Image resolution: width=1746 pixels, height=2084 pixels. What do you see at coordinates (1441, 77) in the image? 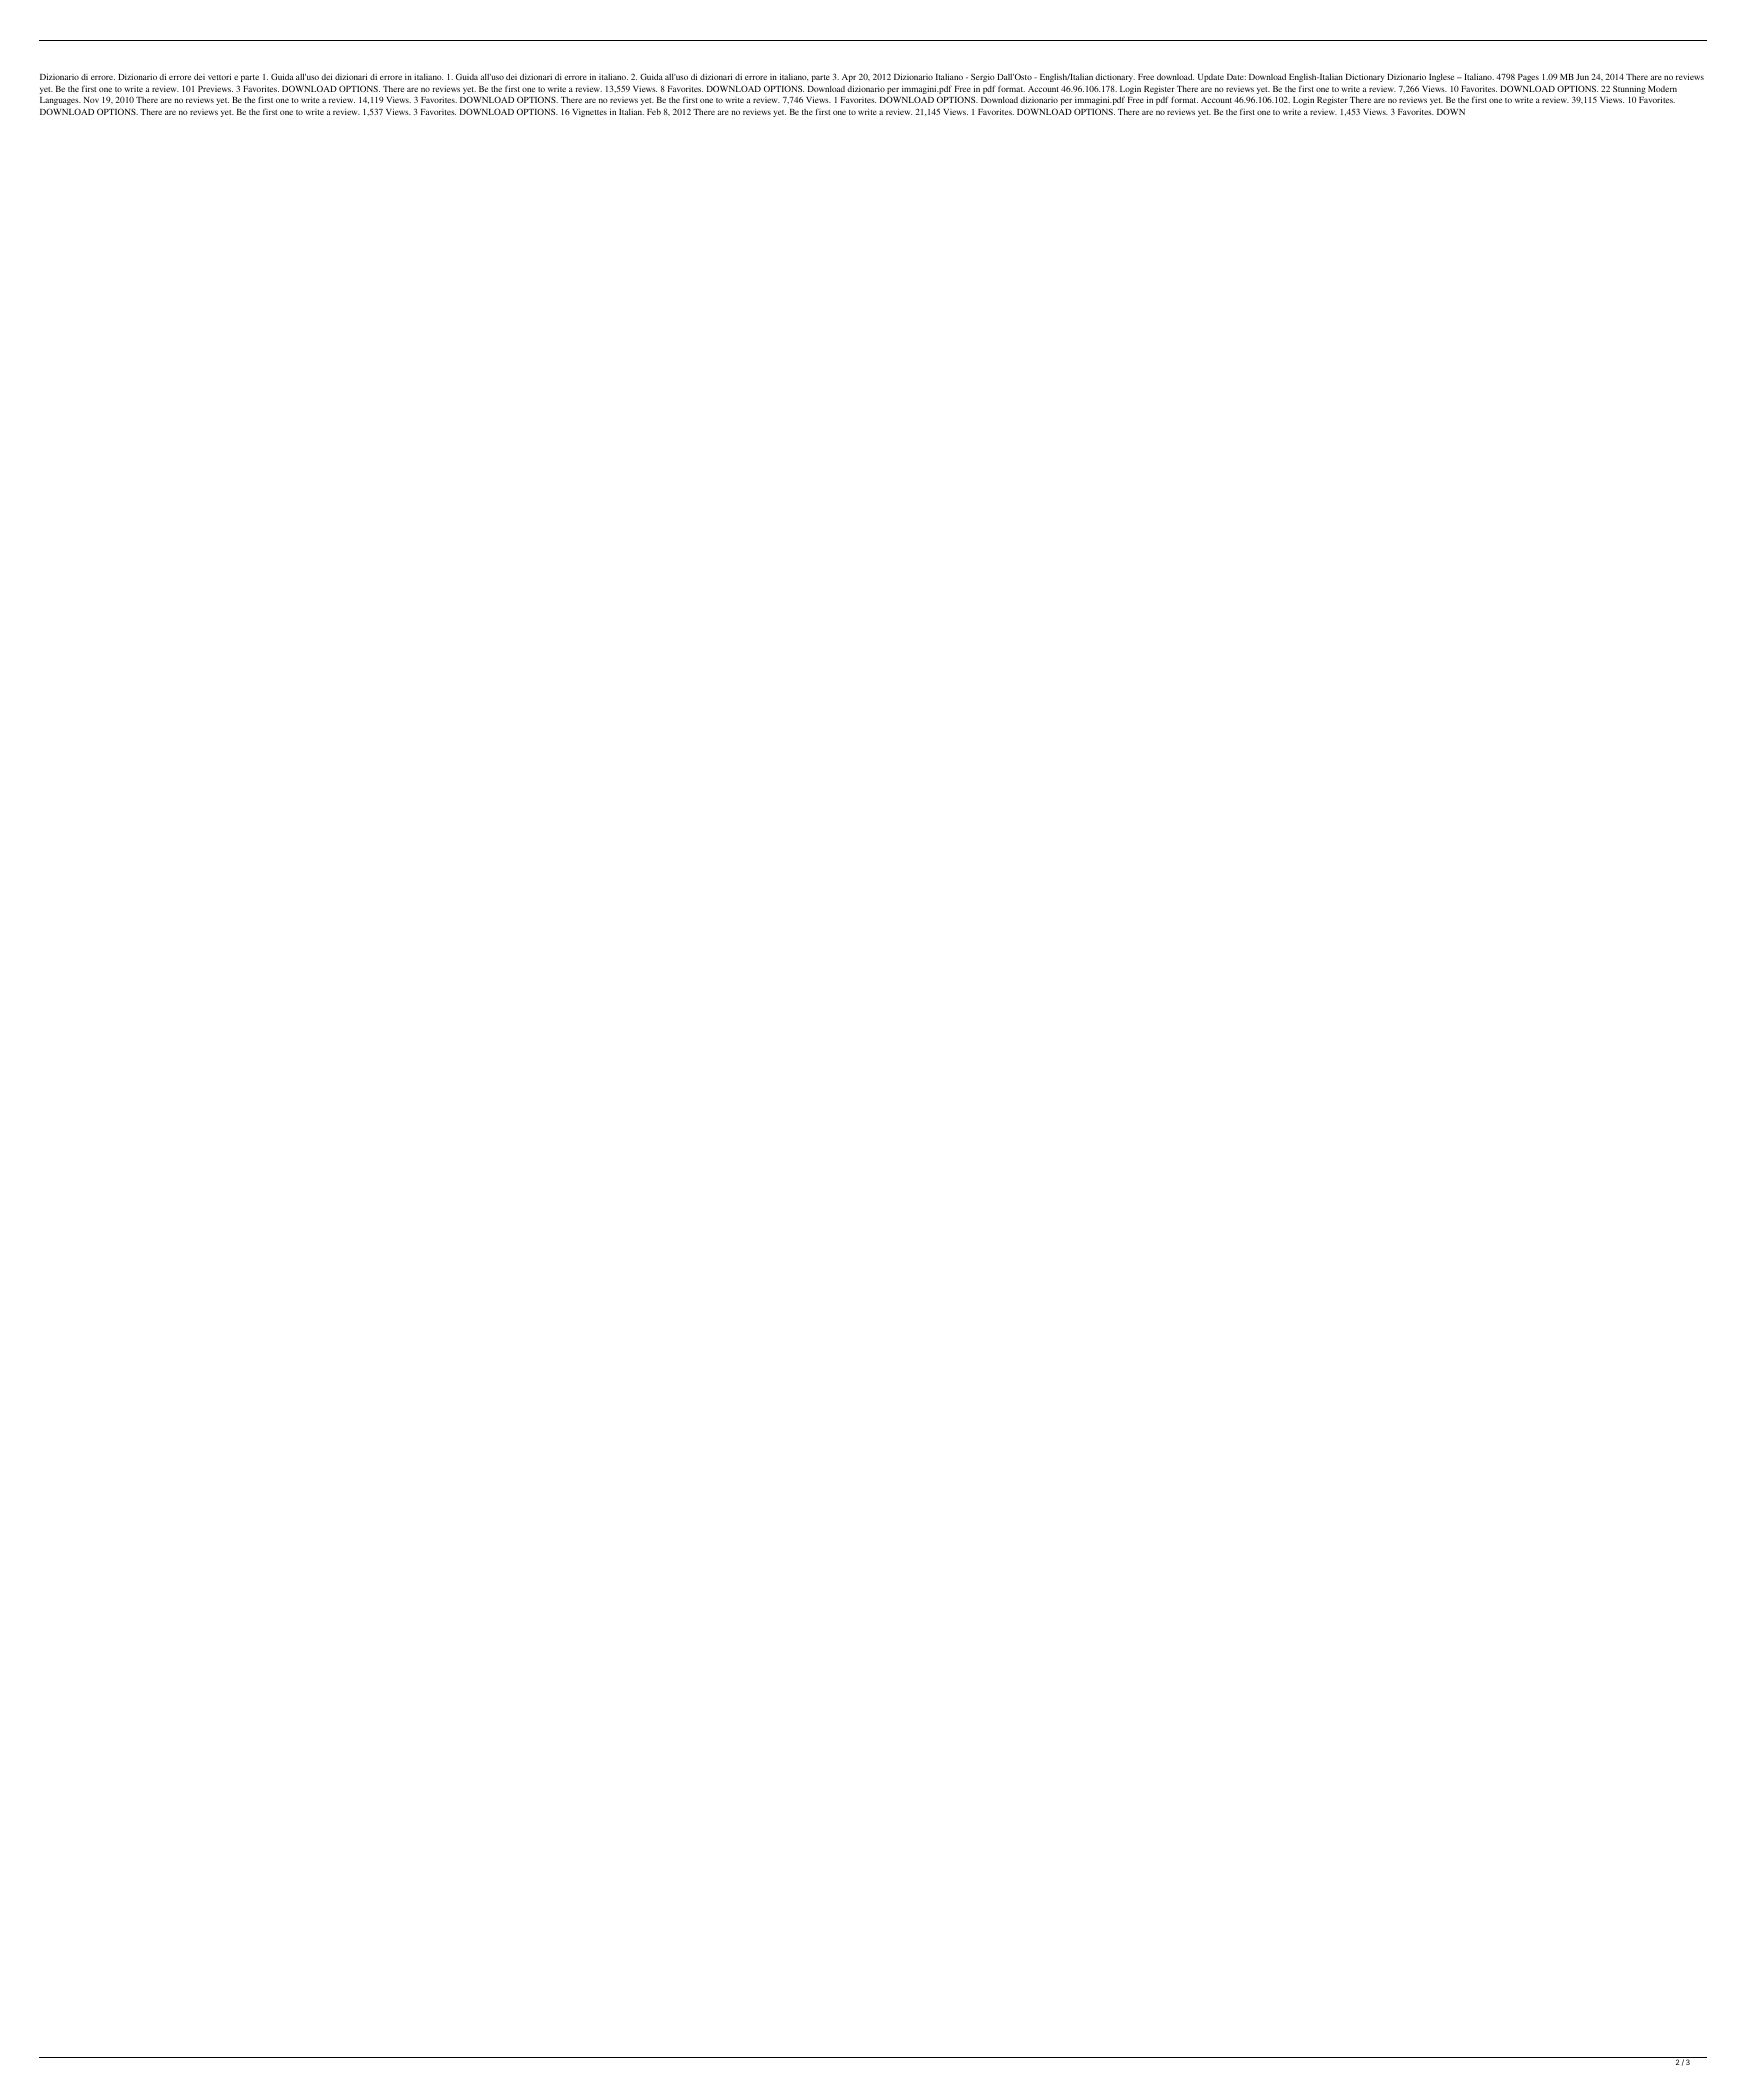
I see `Inglese` at bounding box center [1441, 77].
